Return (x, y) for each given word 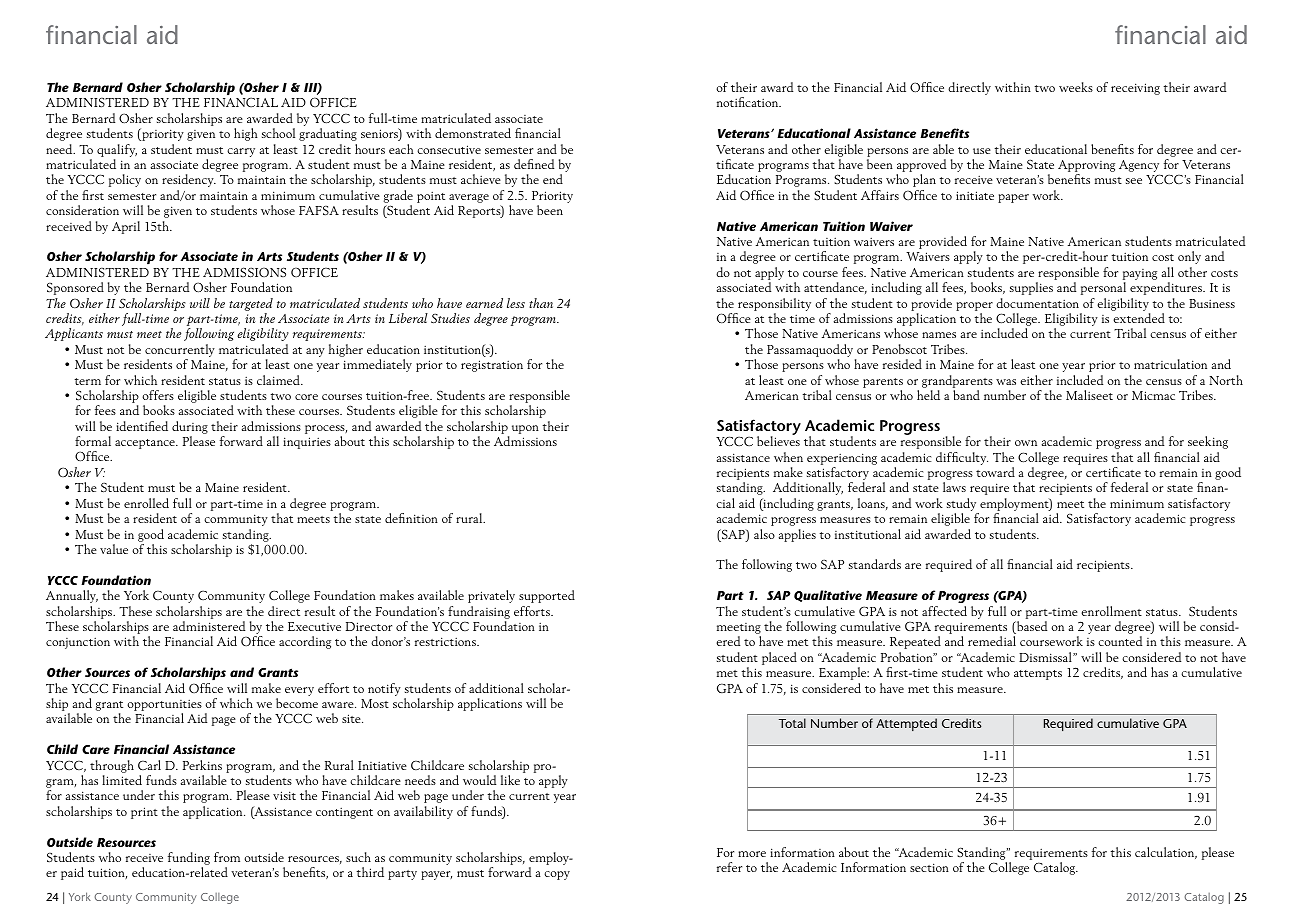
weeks (1076, 87)
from (227, 857)
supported (547, 596)
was (1006, 382)
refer (729, 867)
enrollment (1111, 611)
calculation (1166, 853)
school (278, 133)
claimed (279, 380)
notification (749, 102)
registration (492, 366)
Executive (314, 626)
